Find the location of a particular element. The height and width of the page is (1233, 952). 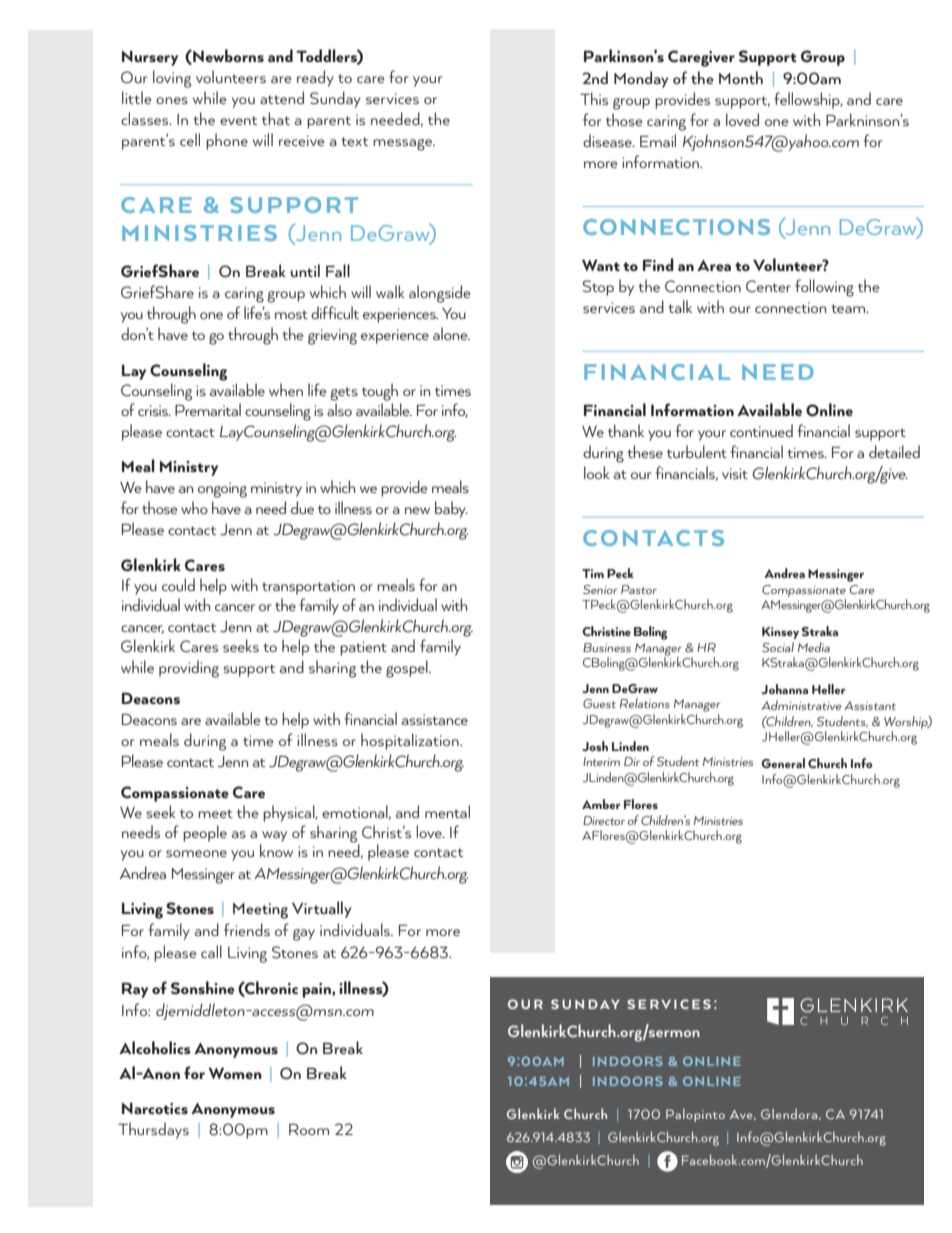

most is located at coordinates (291, 314).
